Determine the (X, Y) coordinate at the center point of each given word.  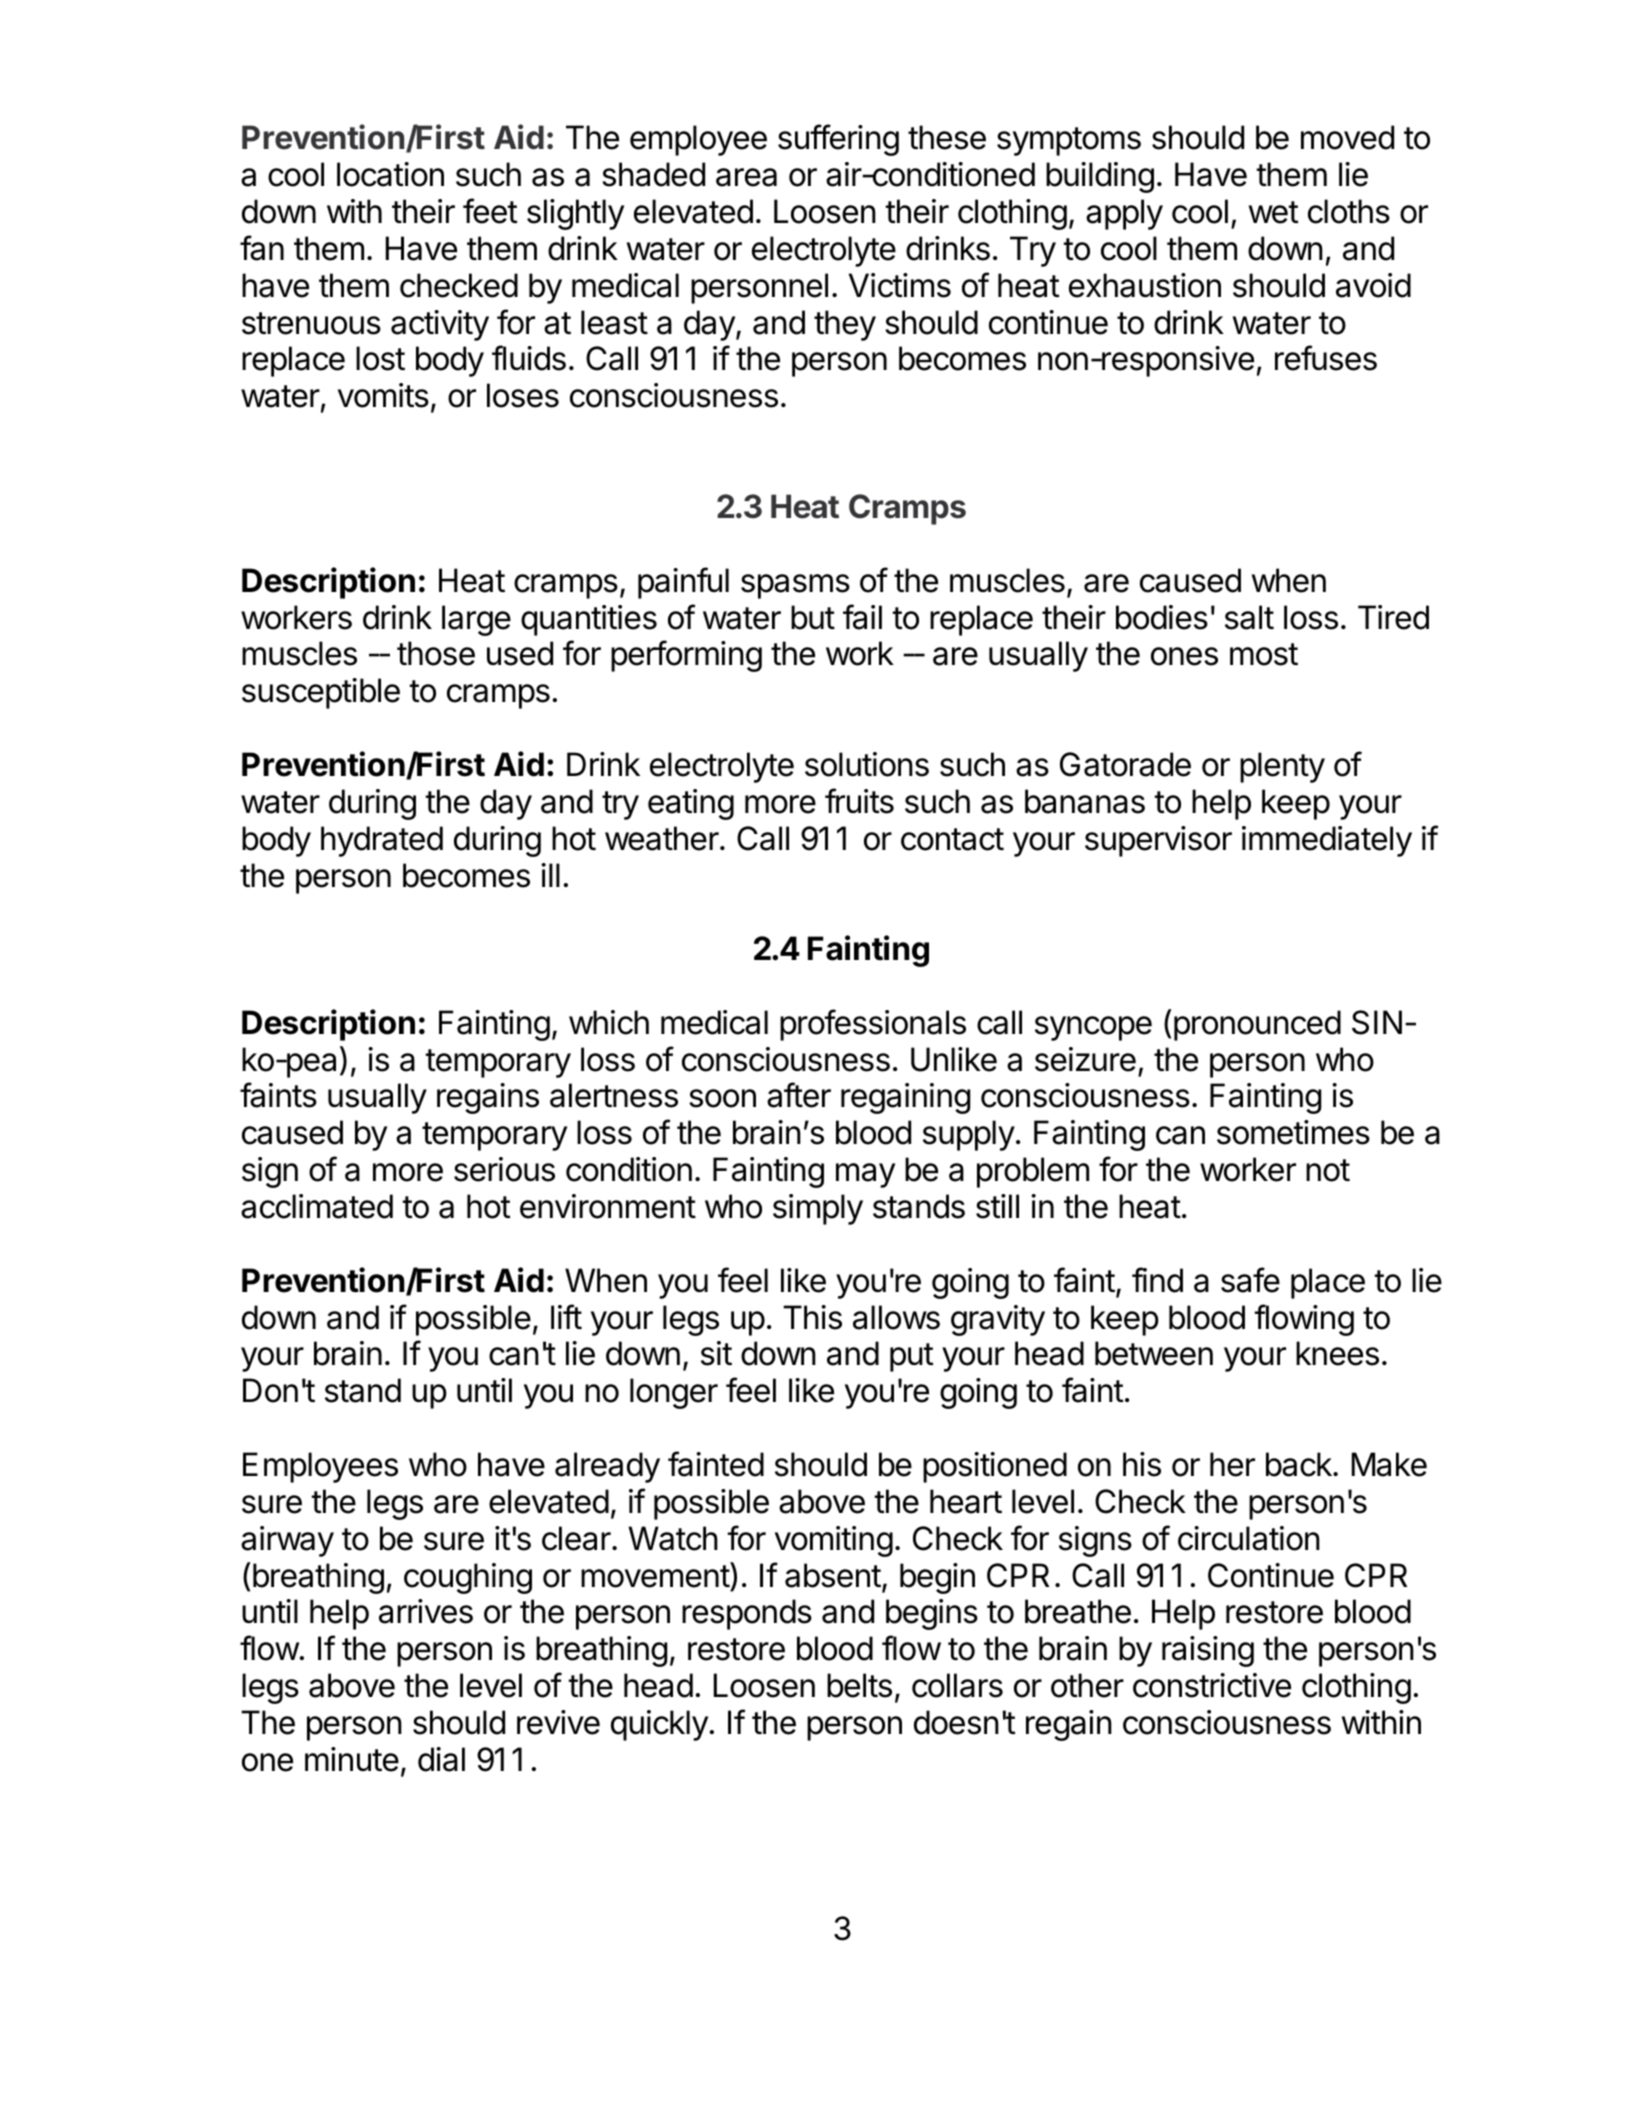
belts (859, 1685)
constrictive (1212, 1685)
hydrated (382, 841)
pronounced (1256, 1025)
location (390, 174)
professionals (873, 1025)
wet (1274, 212)
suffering (838, 140)
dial (441, 1759)
